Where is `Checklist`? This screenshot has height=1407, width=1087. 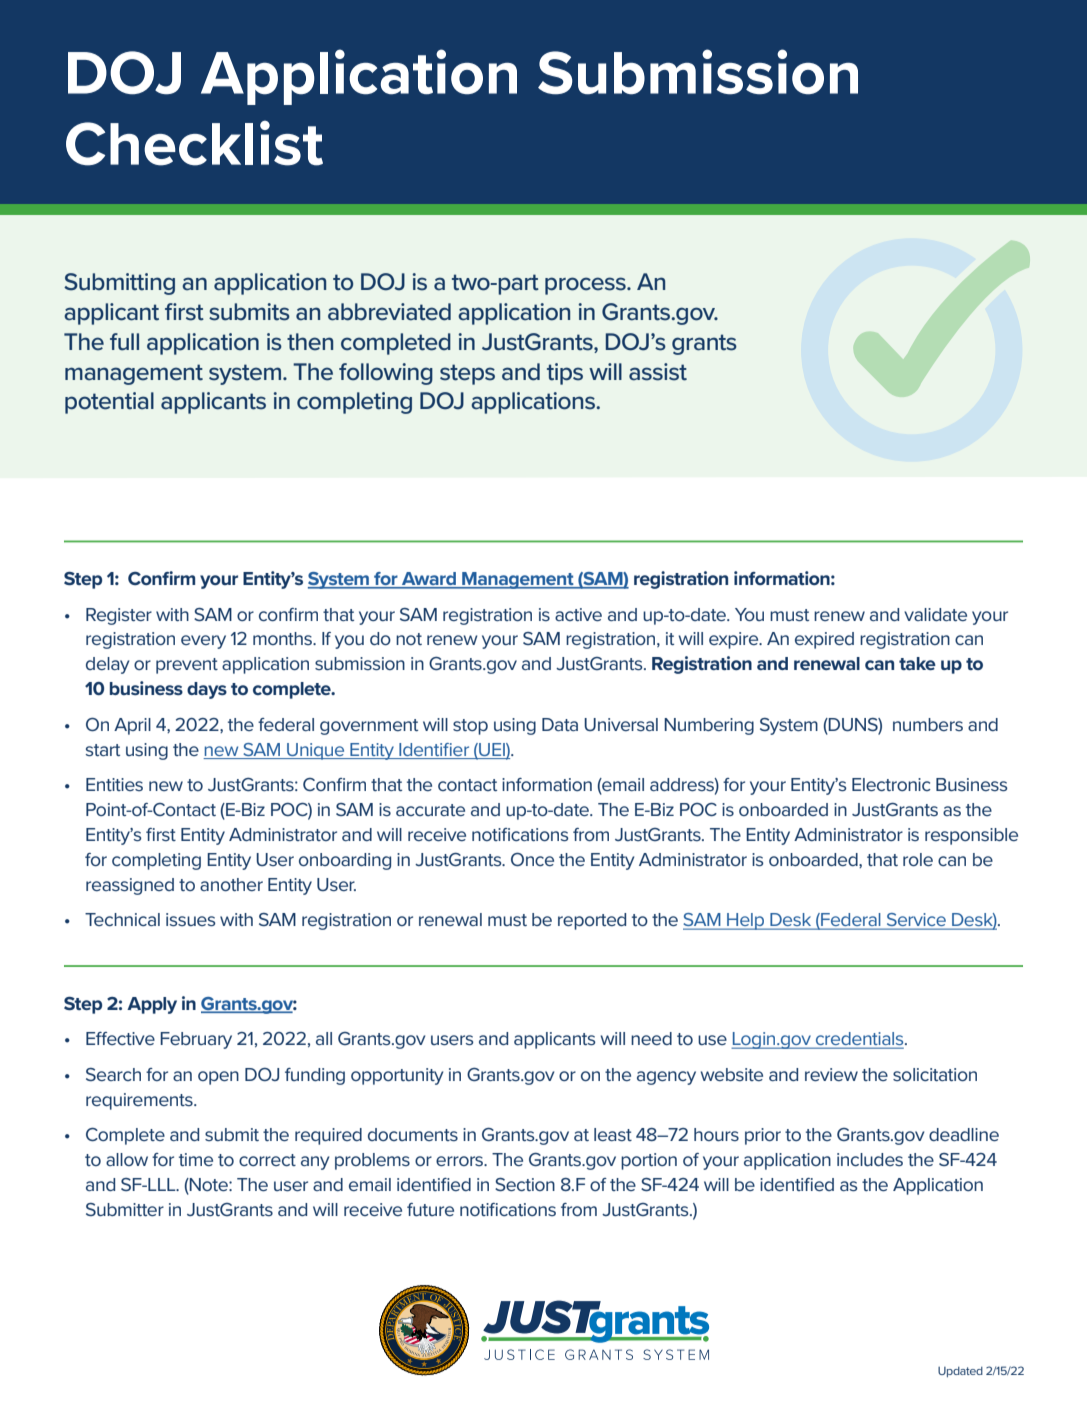
Checklist is located at coordinates (194, 143).
